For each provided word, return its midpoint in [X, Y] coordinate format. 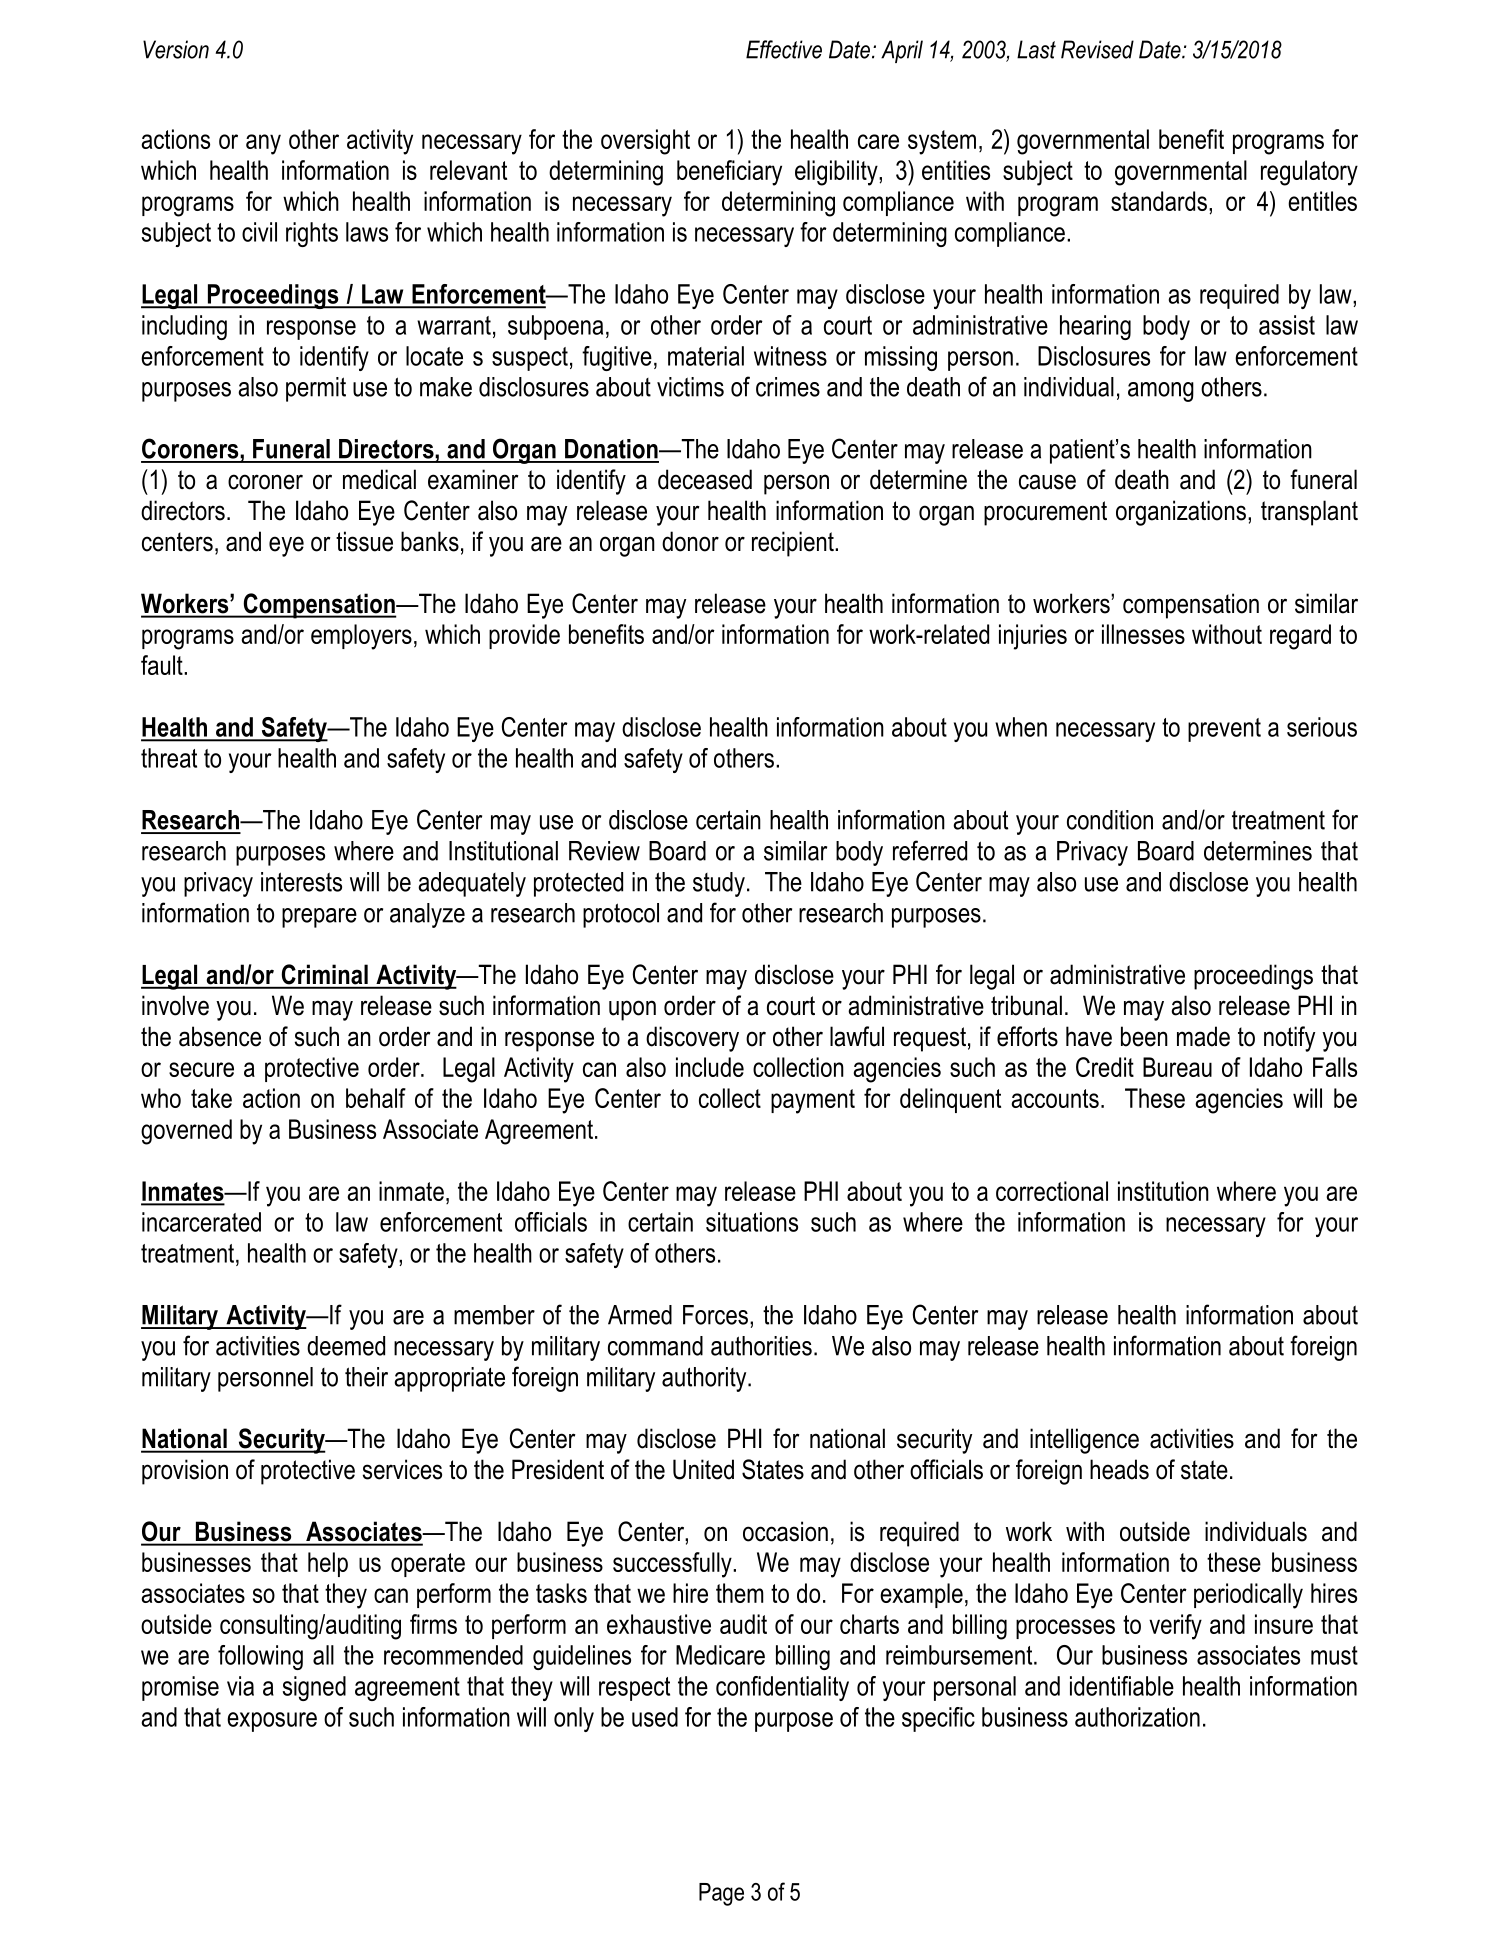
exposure [272, 1722]
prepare [319, 918]
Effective [784, 49]
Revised [1097, 49]
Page [721, 1894]
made [1203, 1036]
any [263, 144]
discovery [692, 1039]
